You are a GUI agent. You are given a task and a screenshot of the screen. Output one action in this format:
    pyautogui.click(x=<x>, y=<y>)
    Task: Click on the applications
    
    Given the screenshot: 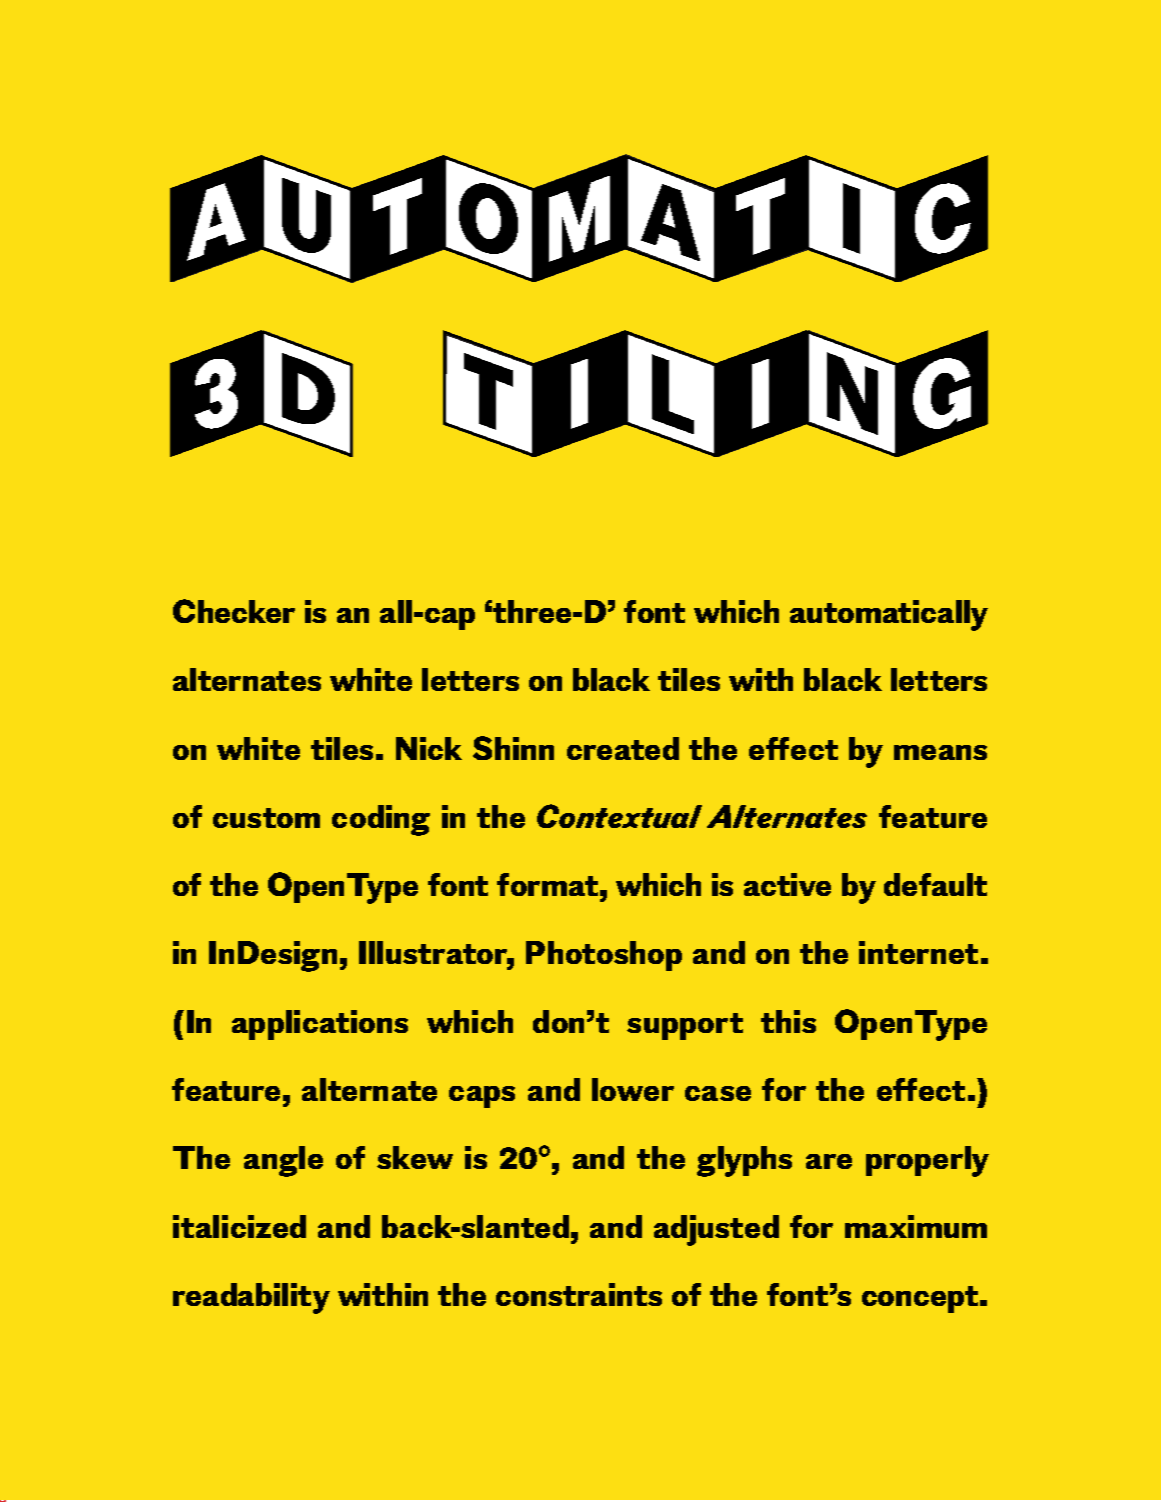 What is the action you would take?
    pyautogui.click(x=320, y=1025)
